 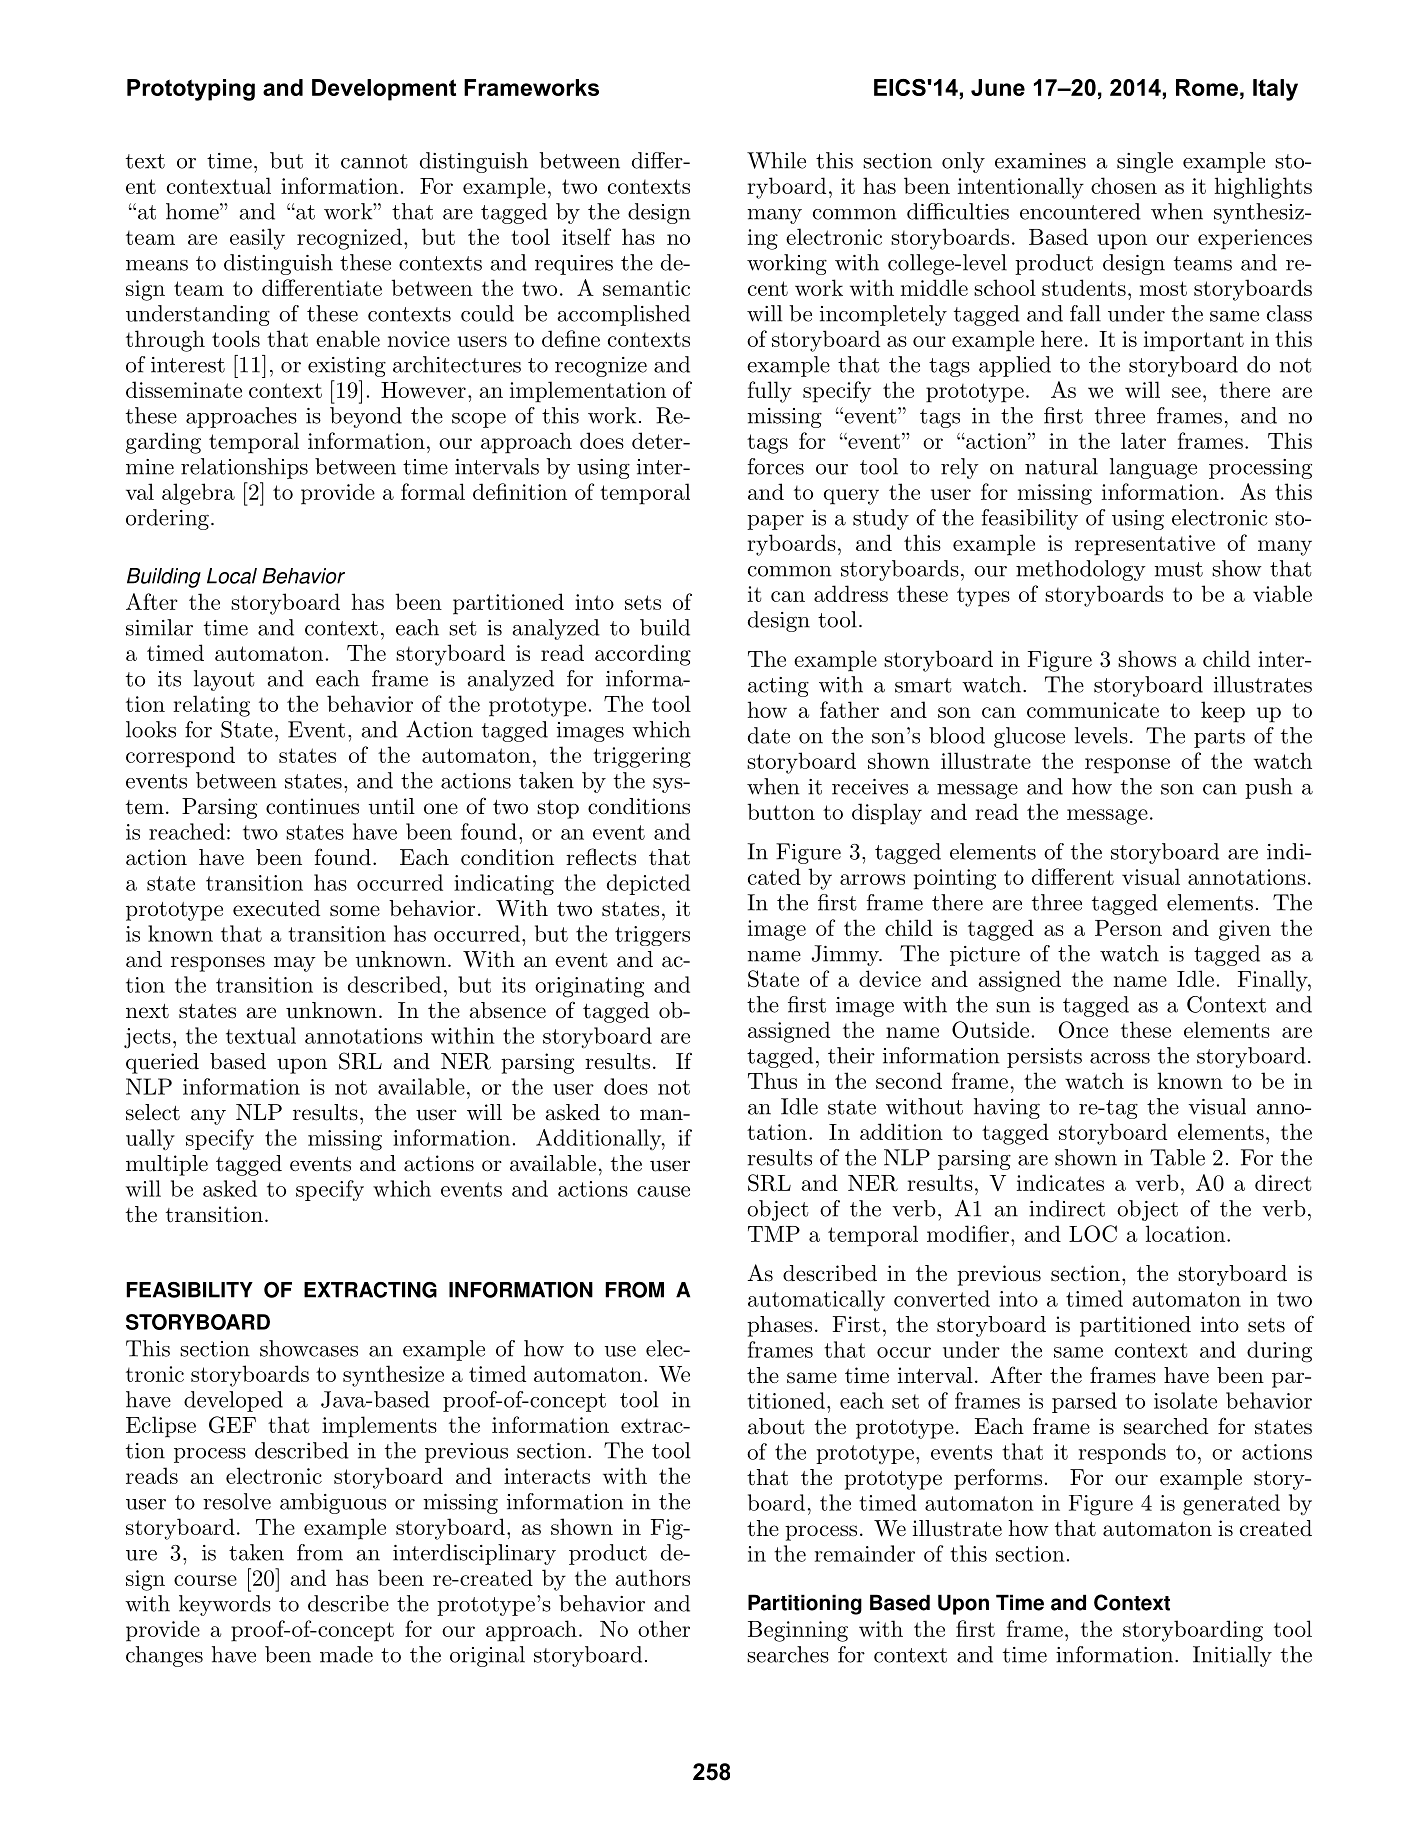 I want to click on While, so click(x=776, y=160).
